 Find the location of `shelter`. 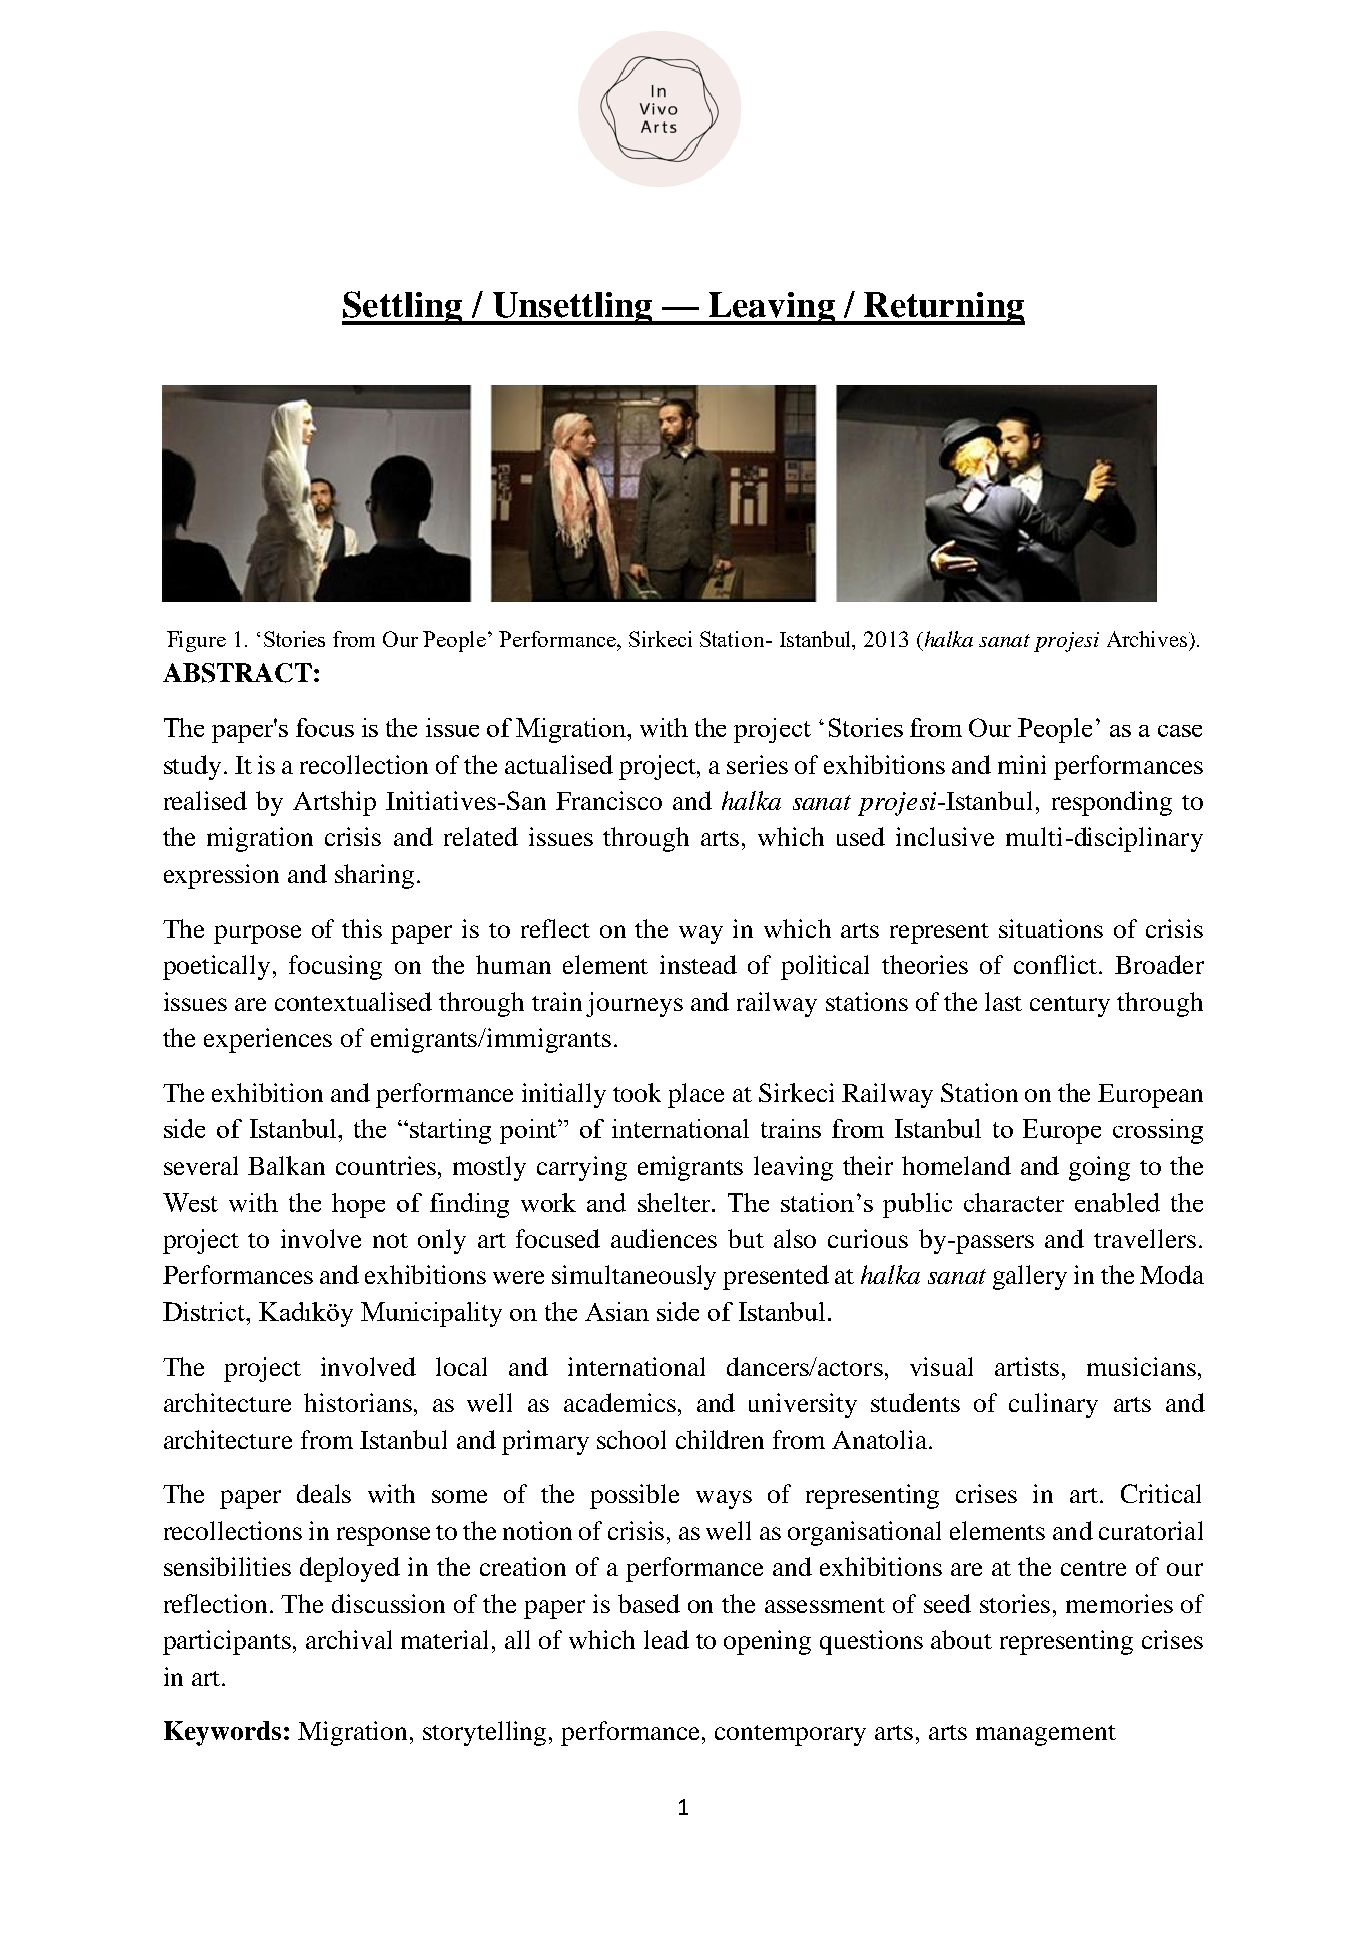

shelter is located at coordinates (675, 1202).
